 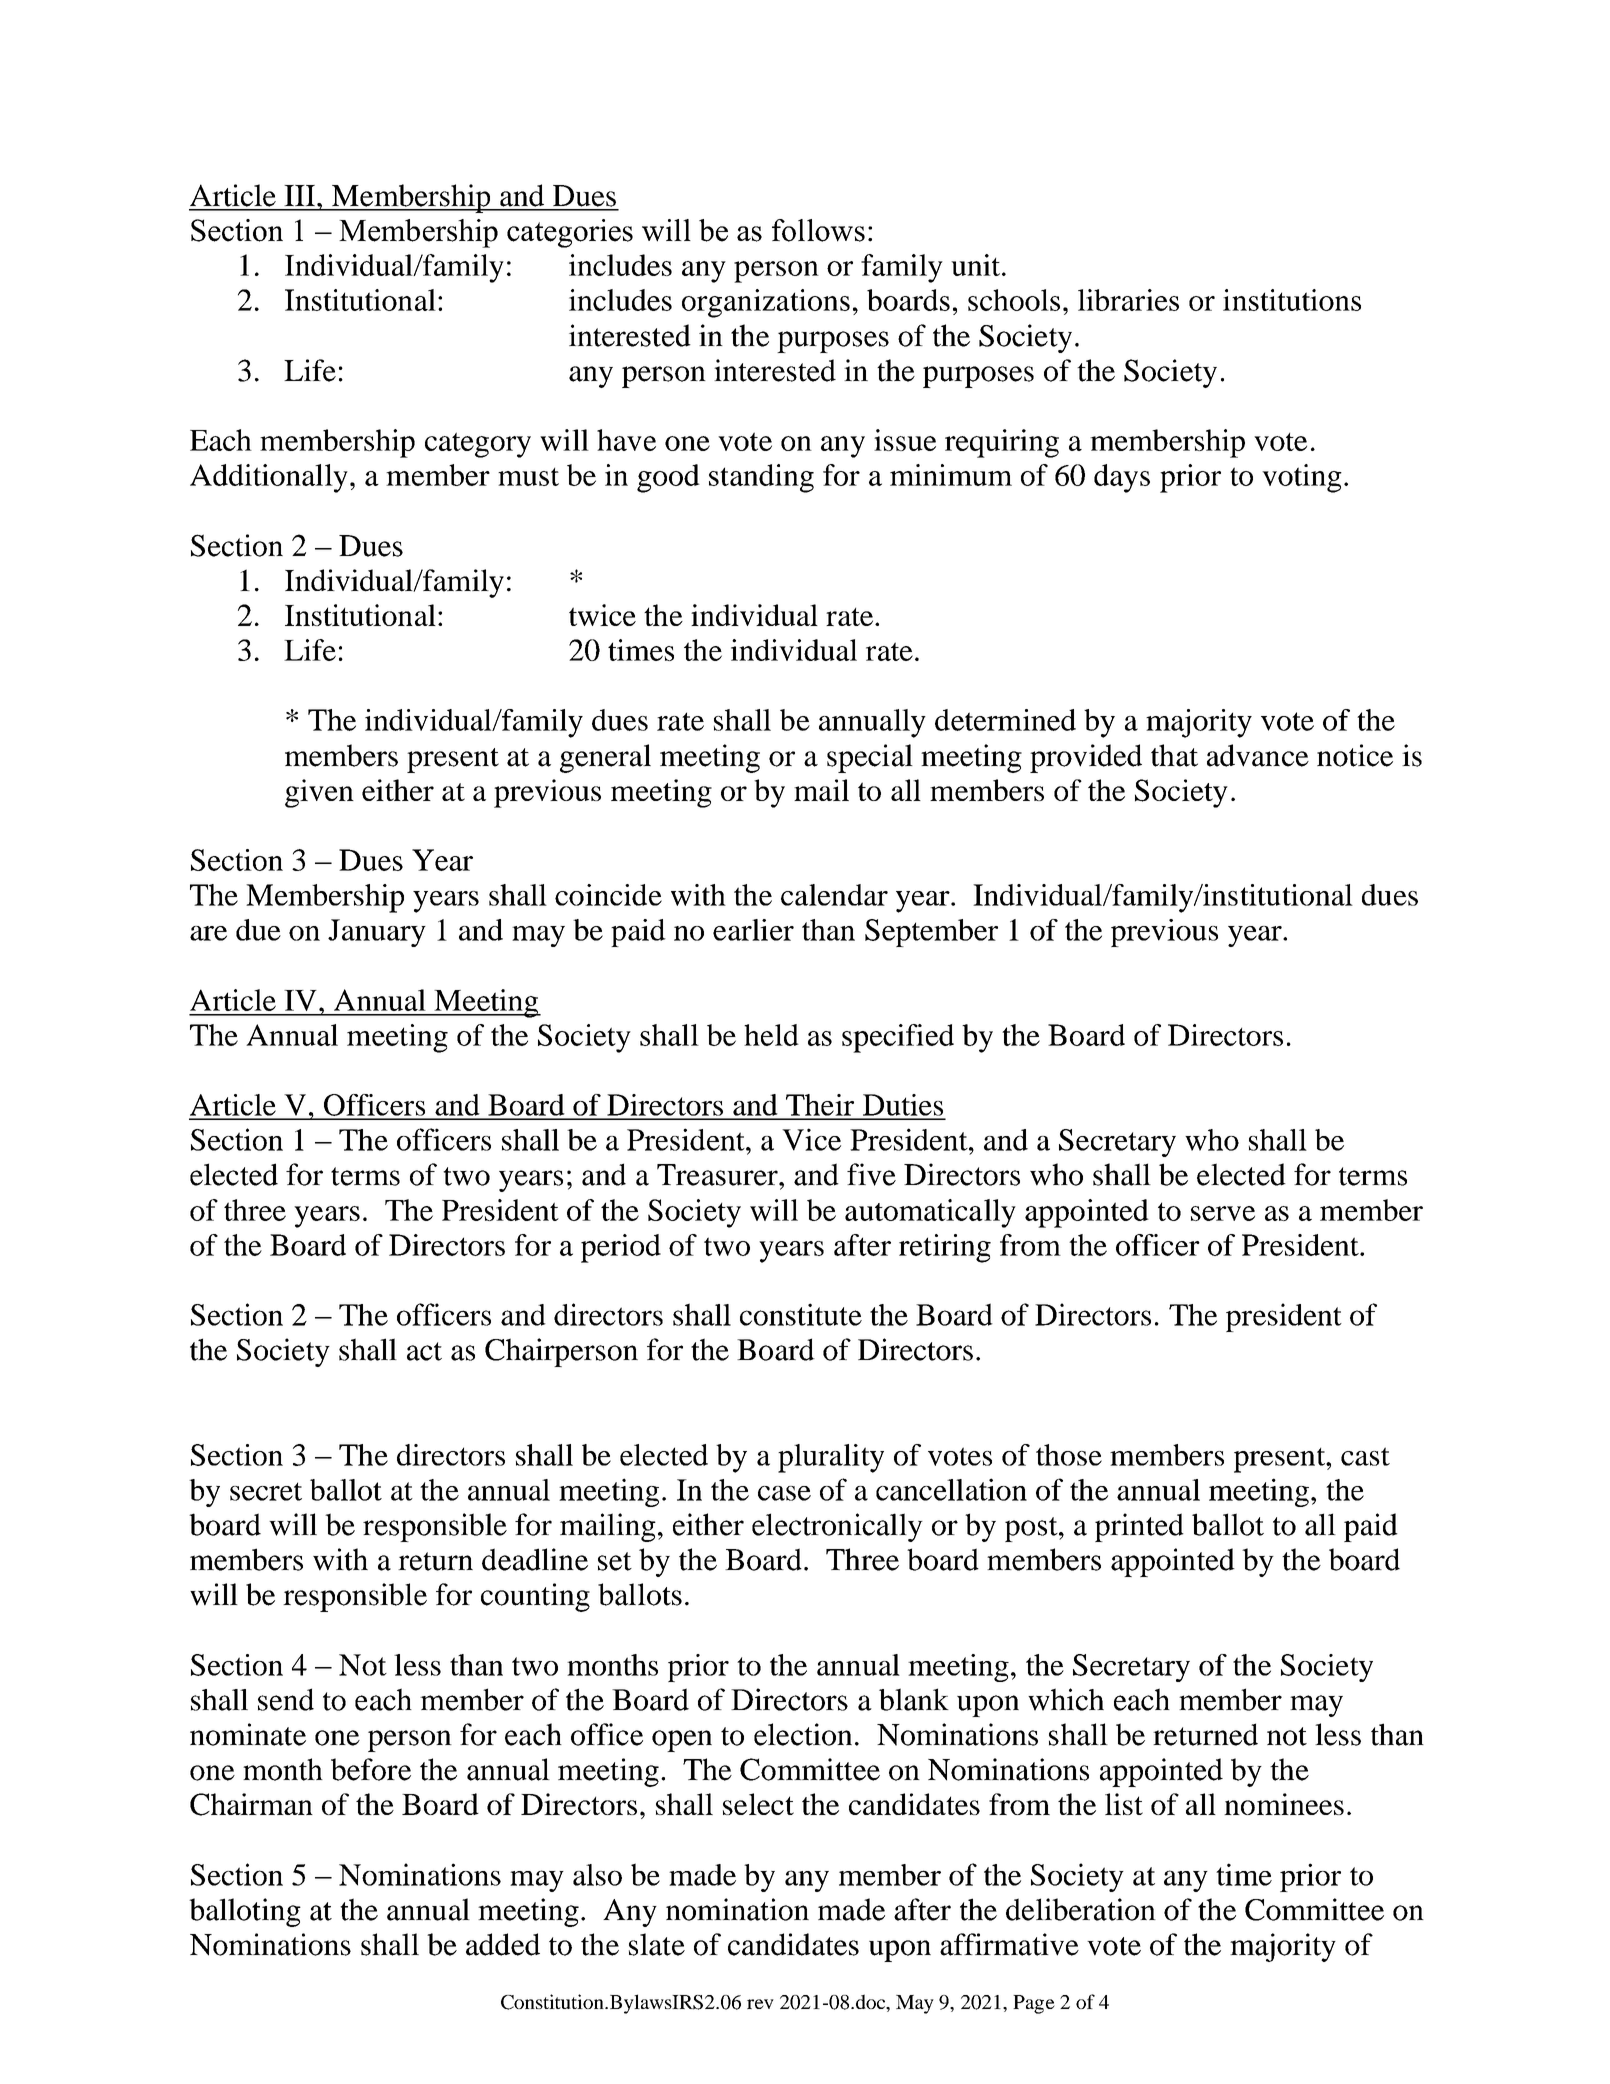 I want to click on act, so click(x=424, y=1351).
